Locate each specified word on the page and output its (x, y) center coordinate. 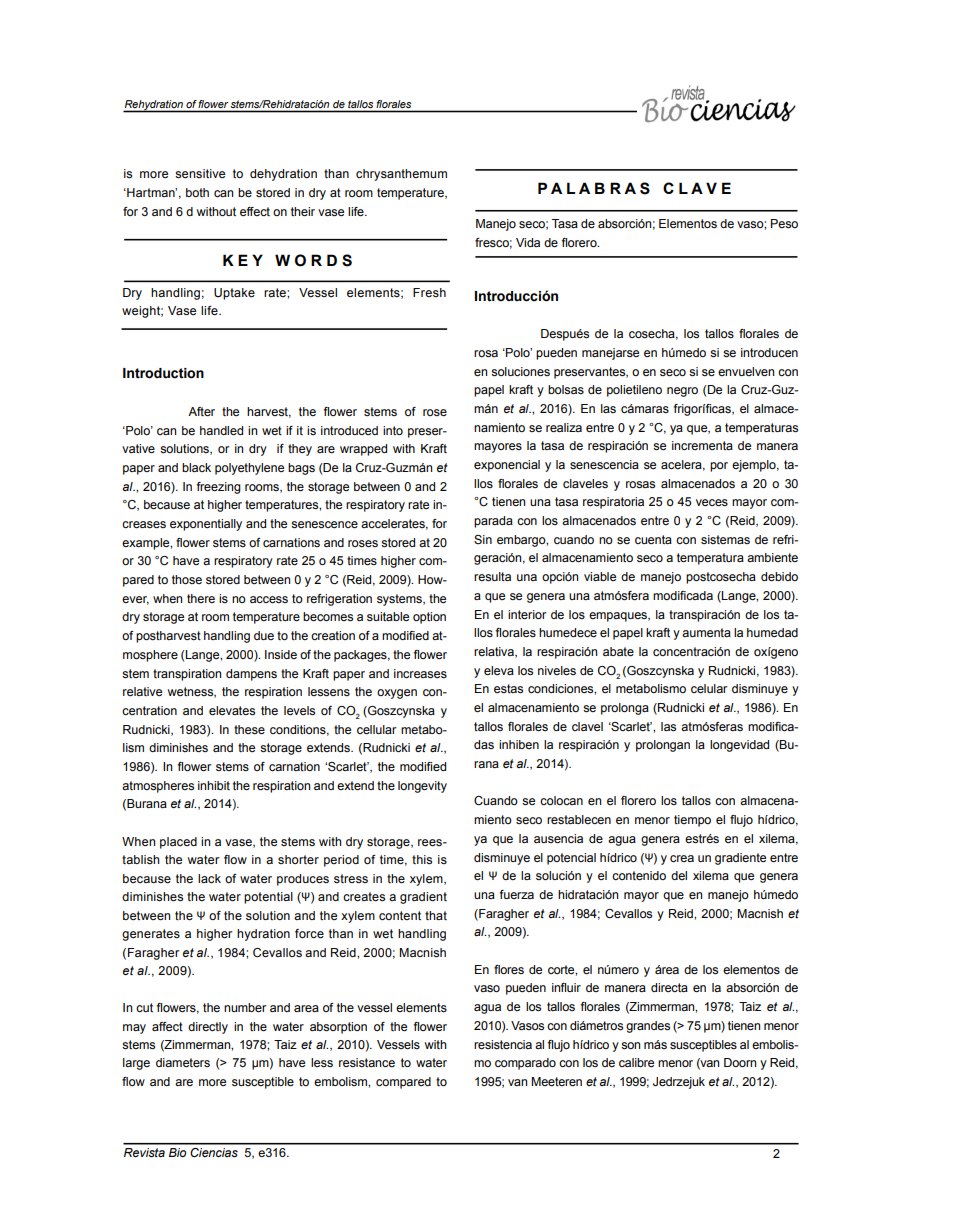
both (197, 192)
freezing (218, 488)
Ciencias (214, 1152)
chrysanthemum (401, 175)
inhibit (214, 785)
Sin (483, 539)
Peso (784, 223)
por (719, 467)
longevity (422, 787)
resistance (367, 1062)
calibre (636, 1062)
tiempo (692, 821)
